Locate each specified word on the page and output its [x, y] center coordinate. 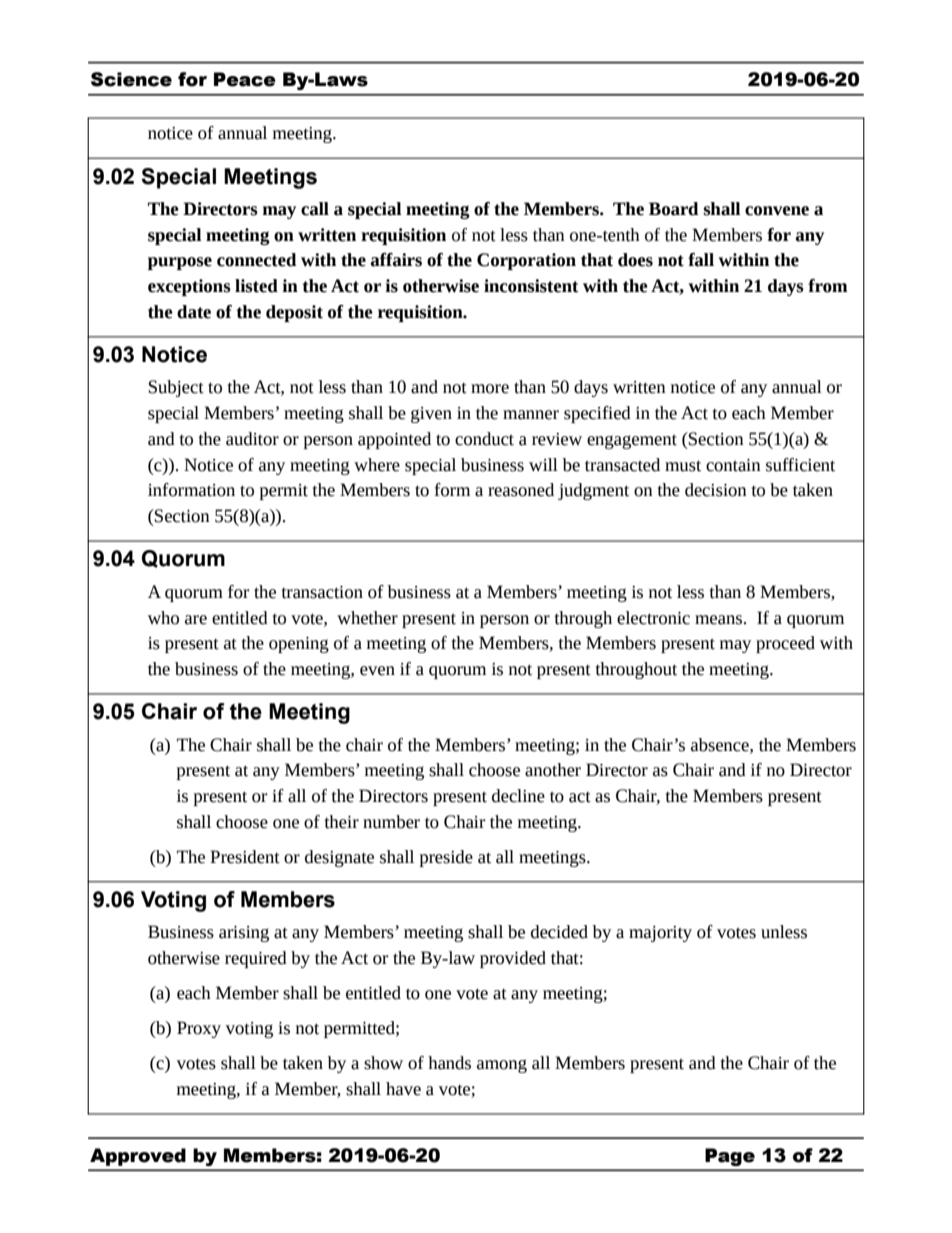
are [196, 620]
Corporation [526, 261]
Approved [138, 1157]
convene [777, 211]
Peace [245, 79]
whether [367, 618]
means [720, 620]
